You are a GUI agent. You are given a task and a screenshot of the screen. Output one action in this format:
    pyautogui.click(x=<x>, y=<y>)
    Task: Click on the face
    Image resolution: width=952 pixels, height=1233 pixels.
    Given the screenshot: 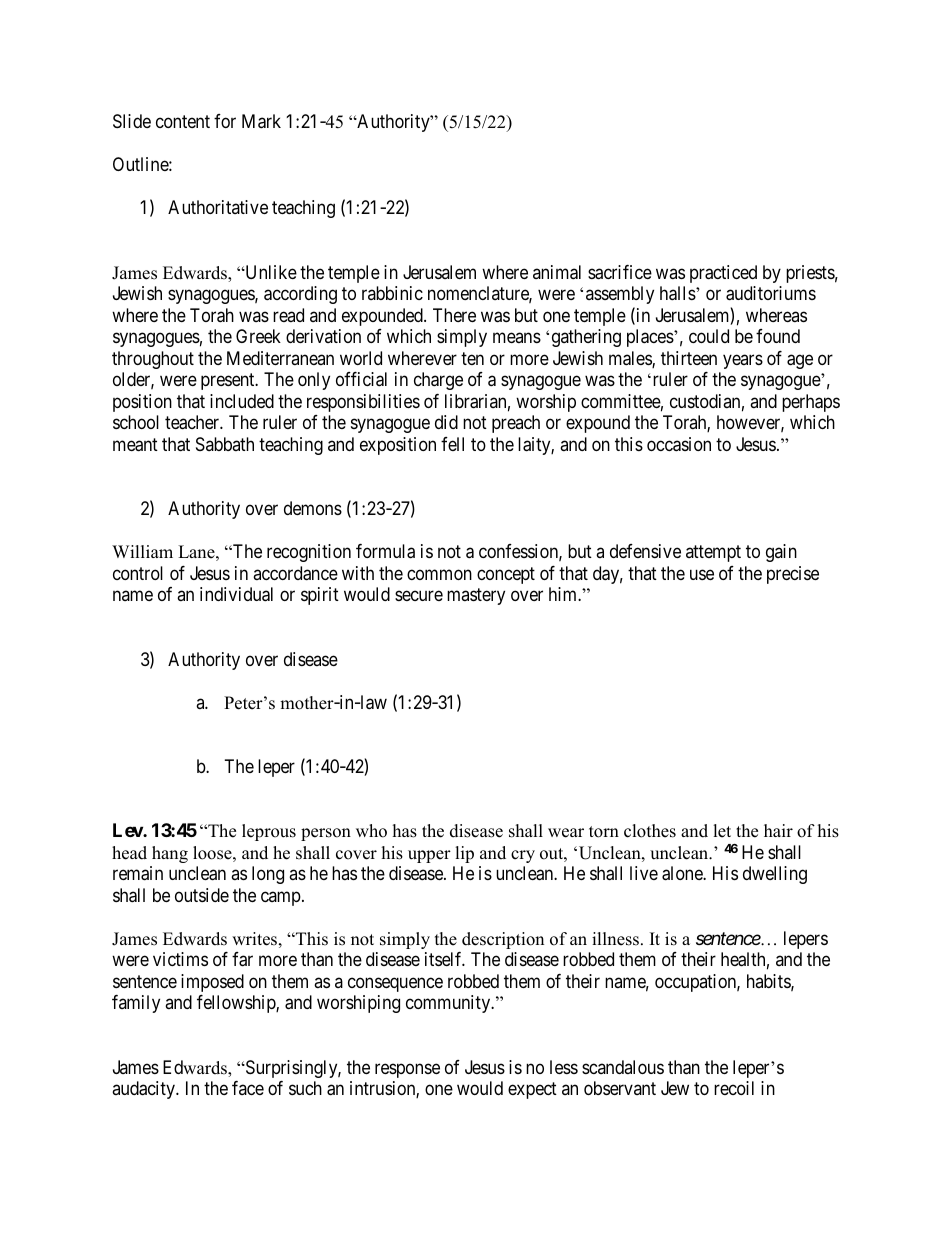 What is the action you would take?
    pyautogui.click(x=248, y=1088)
